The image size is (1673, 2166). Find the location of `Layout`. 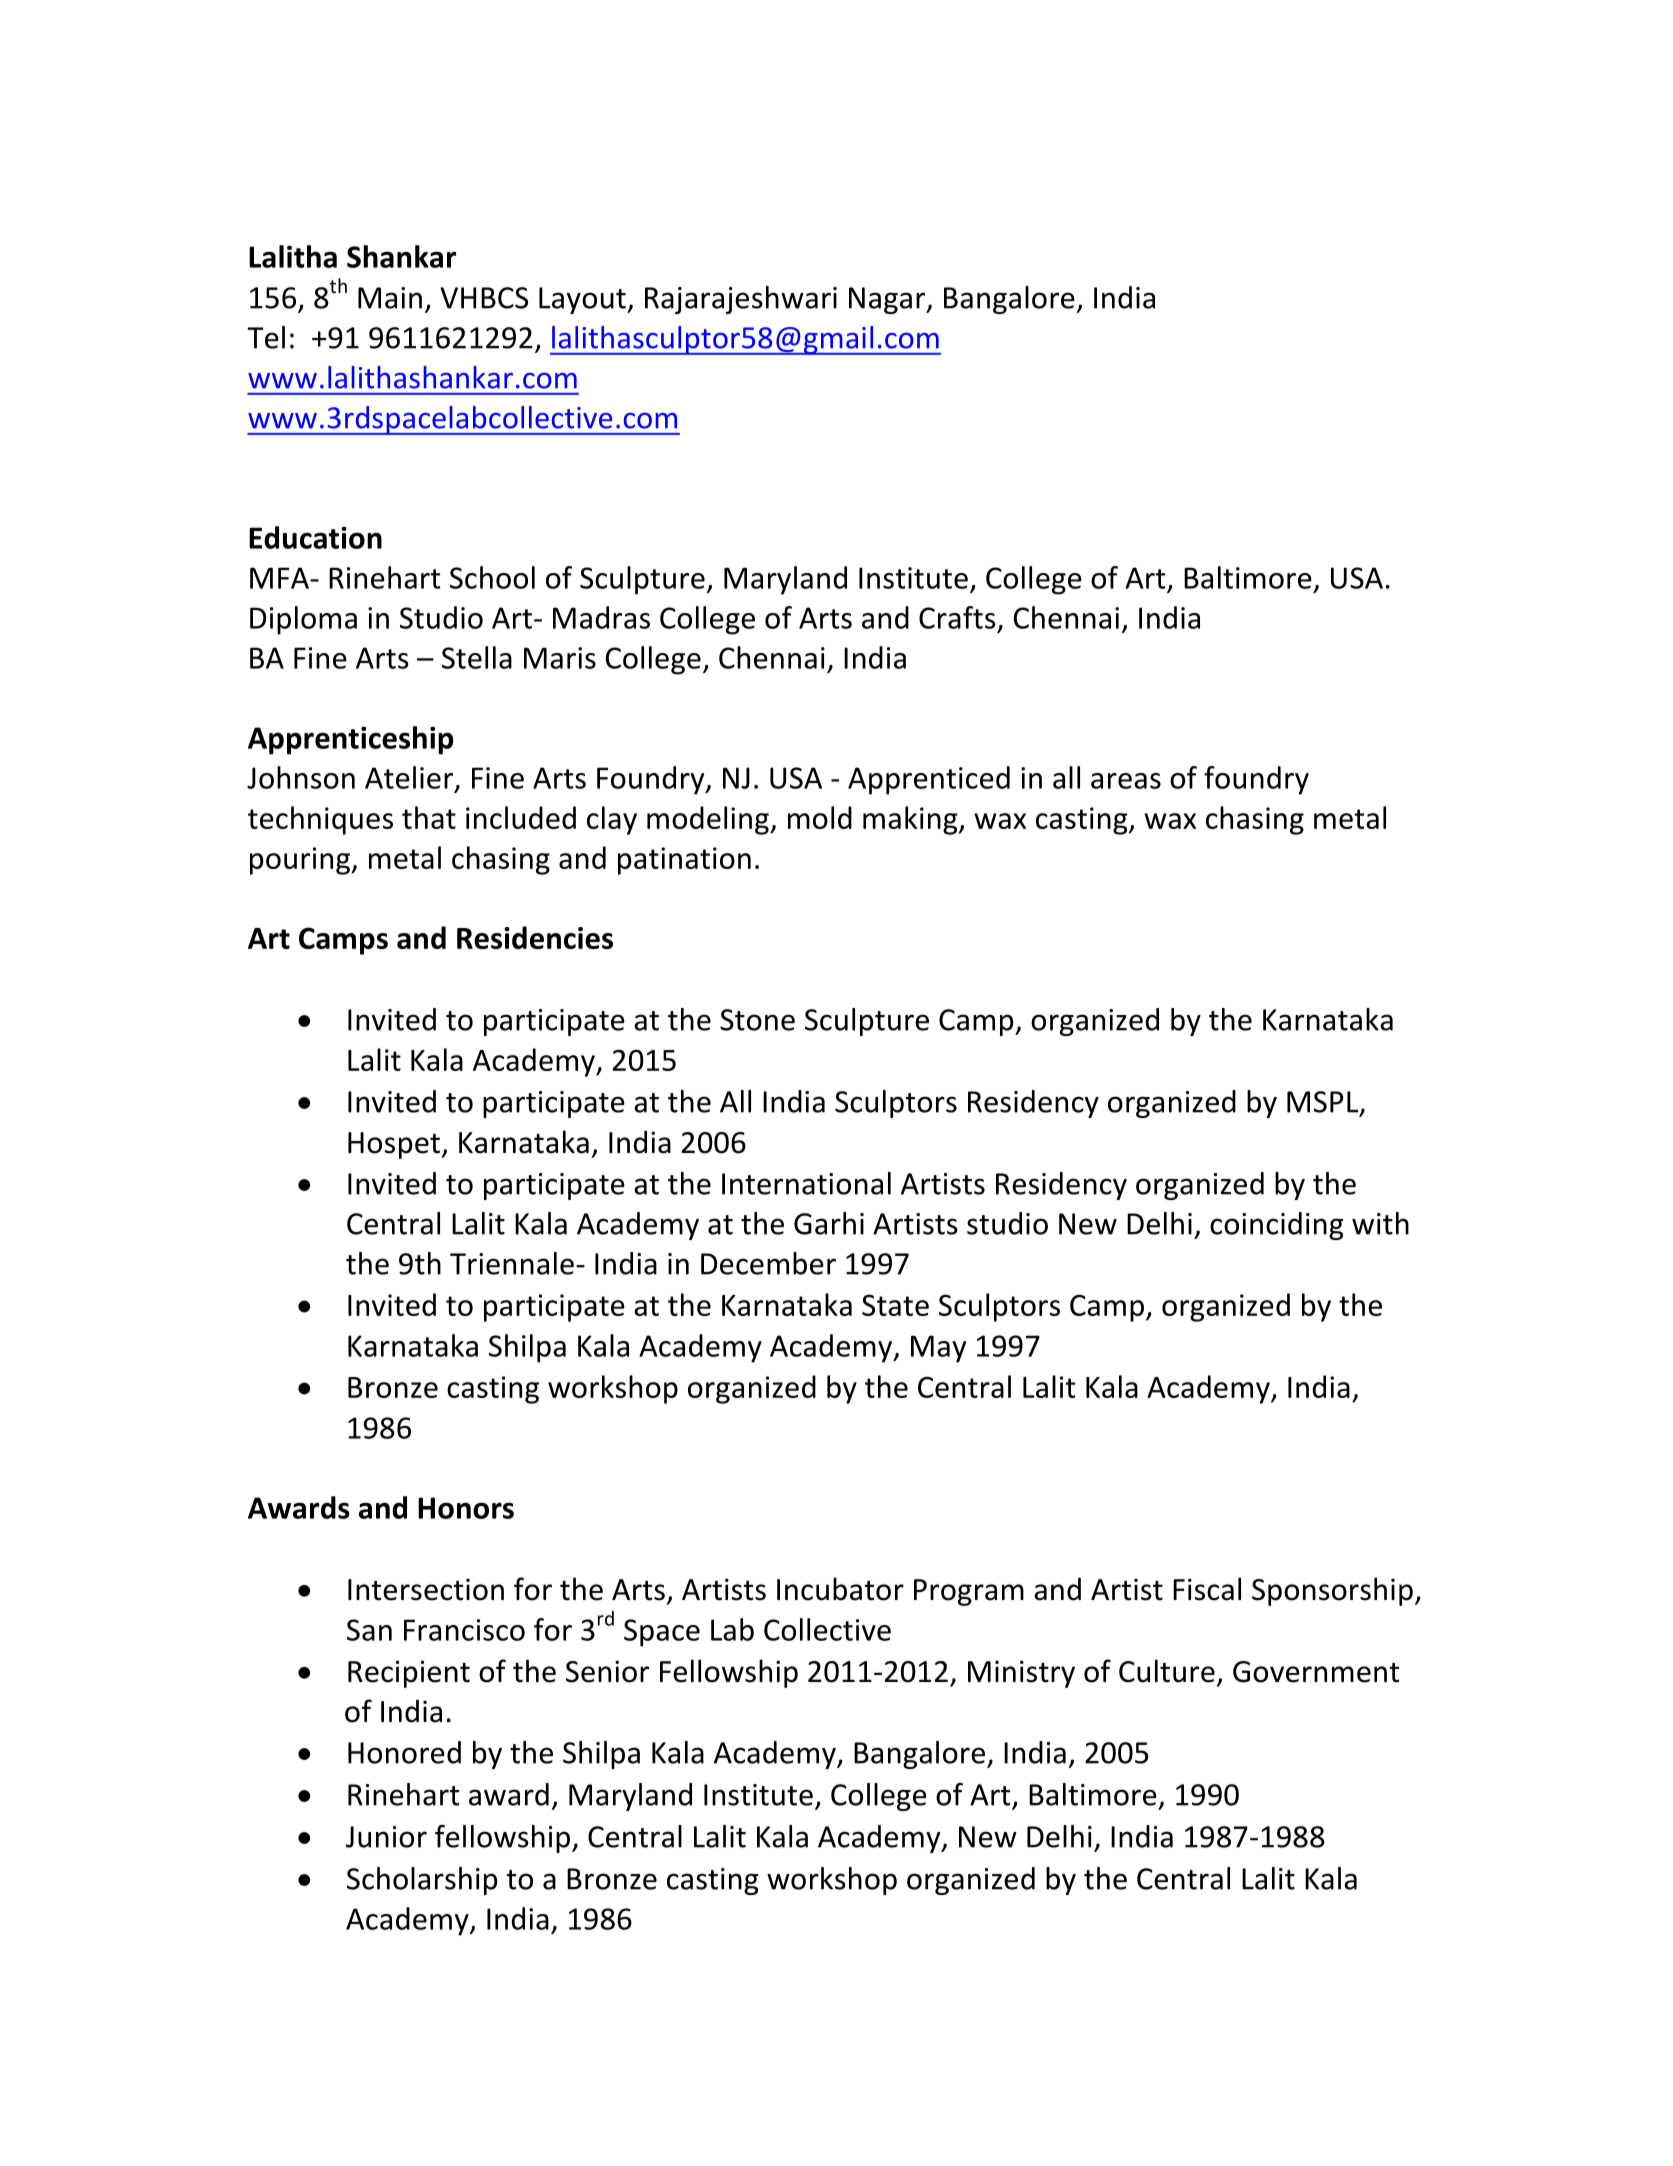

Layout is located at coordinates (583, 300).
